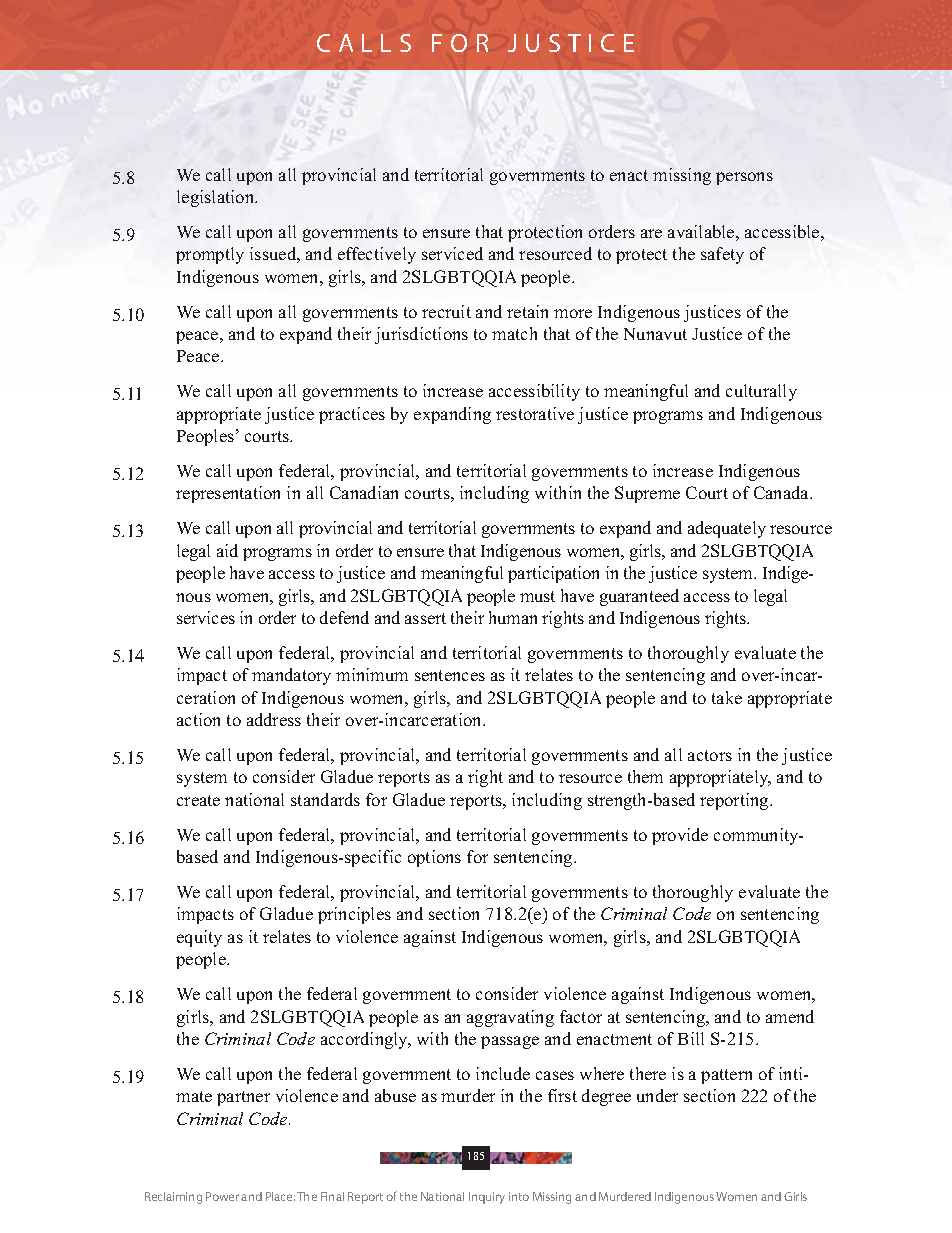 This screenshot has width=952, height=1233. What do you see at coordinates (222, 1196) in the screenshot?
I see `Power` at bounding box center [222, 1196].
